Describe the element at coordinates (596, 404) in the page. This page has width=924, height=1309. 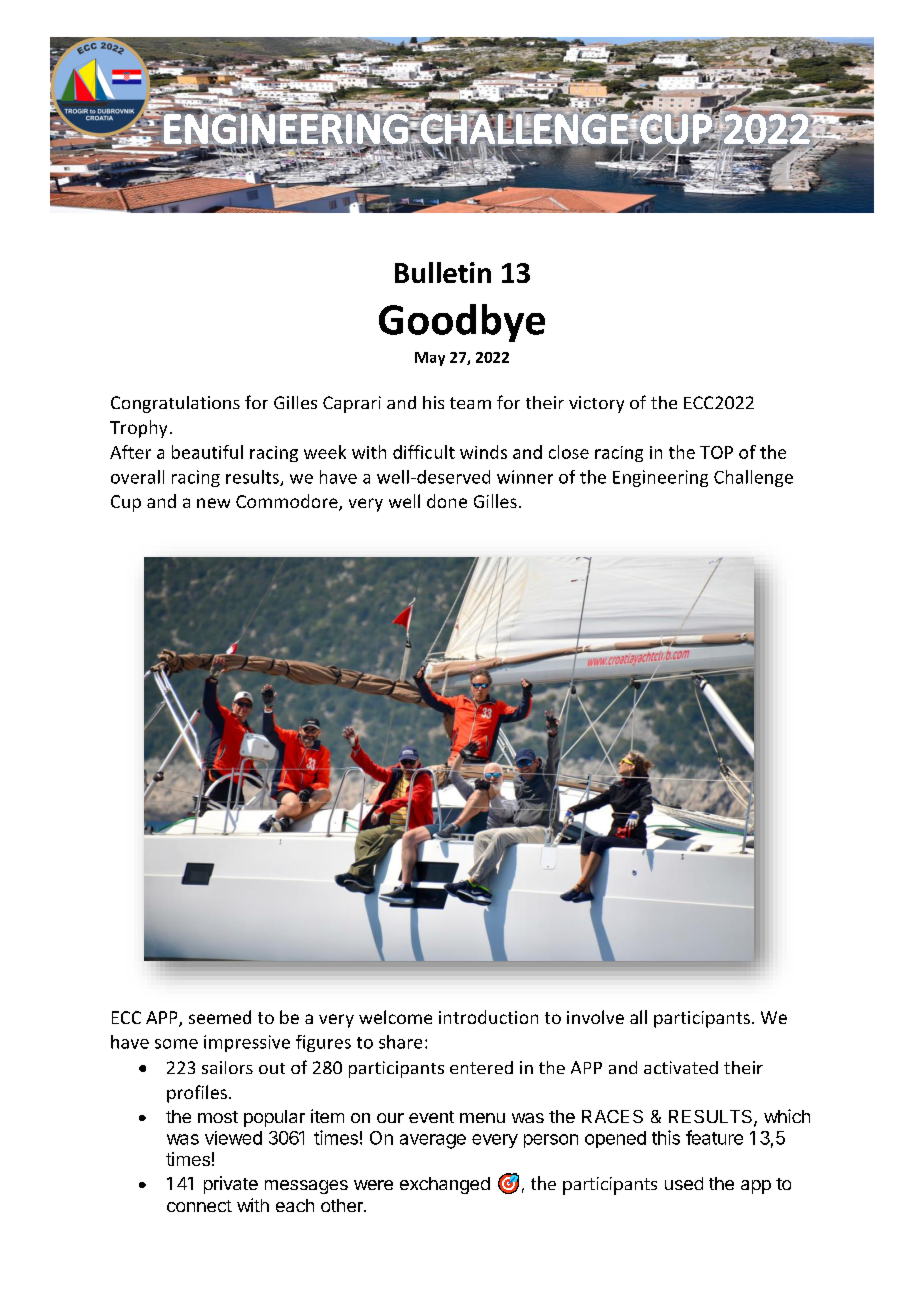
I see `victory` at that location.
